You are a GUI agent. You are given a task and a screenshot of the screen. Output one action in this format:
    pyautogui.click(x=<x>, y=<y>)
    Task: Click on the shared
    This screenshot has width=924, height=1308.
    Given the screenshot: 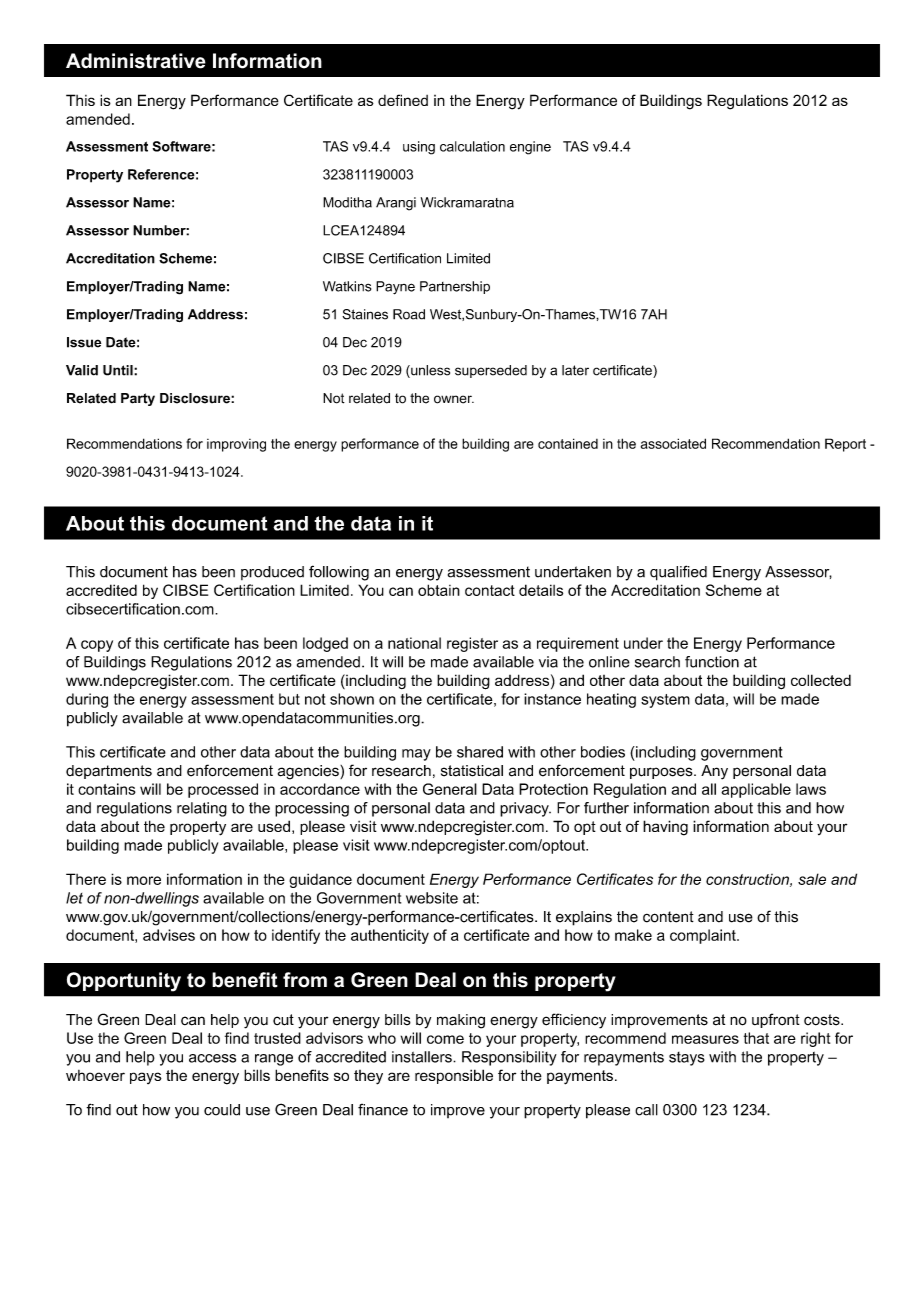 What is the action you would take?
    pyautogui.click(x=480, y=752)
